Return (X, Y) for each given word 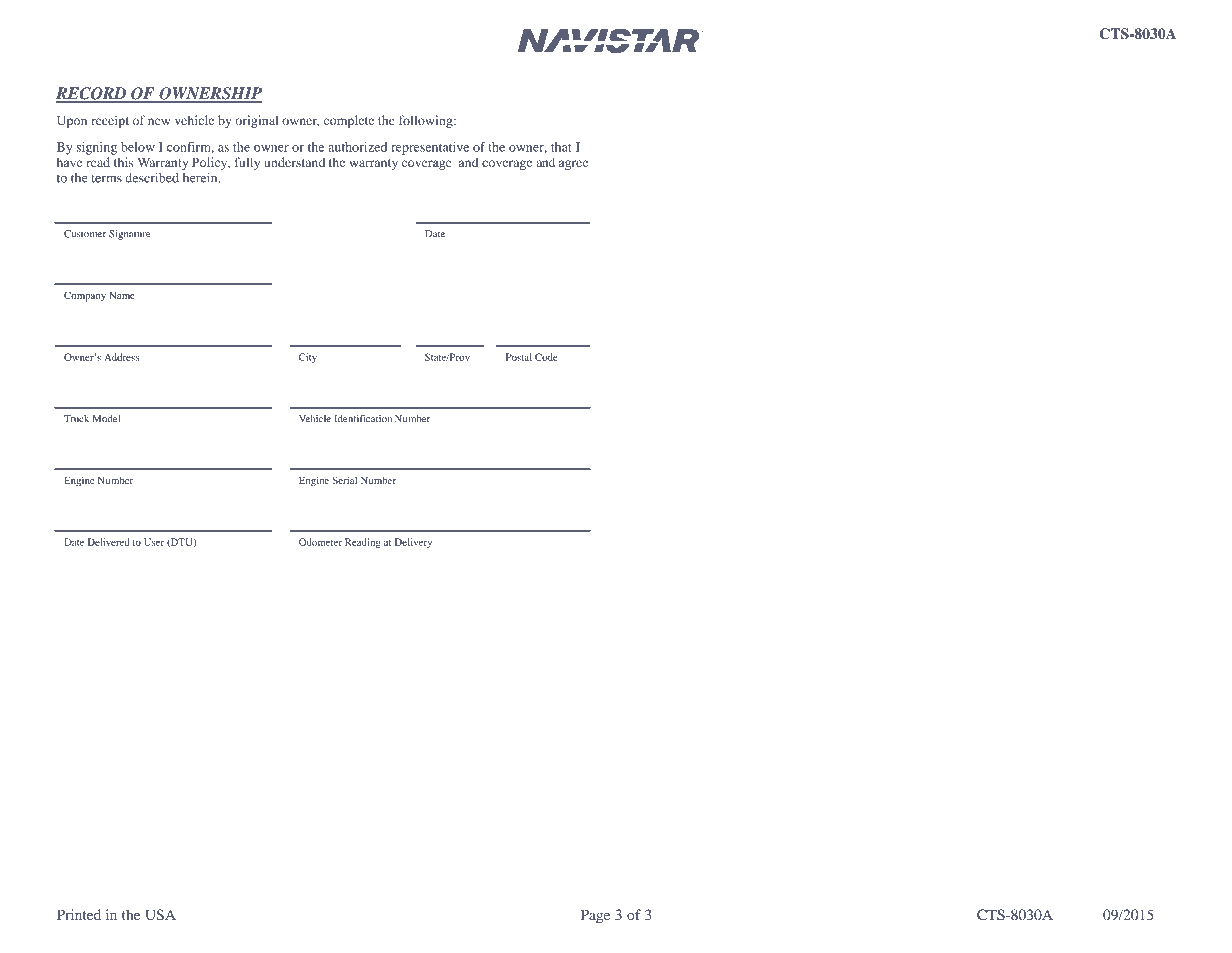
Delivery (413, 543)
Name (122, 295)
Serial (344, 480)
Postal (519, 357)
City (308, 358)
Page (595, 916)
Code (546, 357)
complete (349, 121)
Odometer (320, 542)
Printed (79, 914)
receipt (110, 121)
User (154, 542)
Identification (363, 419)
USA (160, 914)
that (561, 147)
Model (106, 419)
